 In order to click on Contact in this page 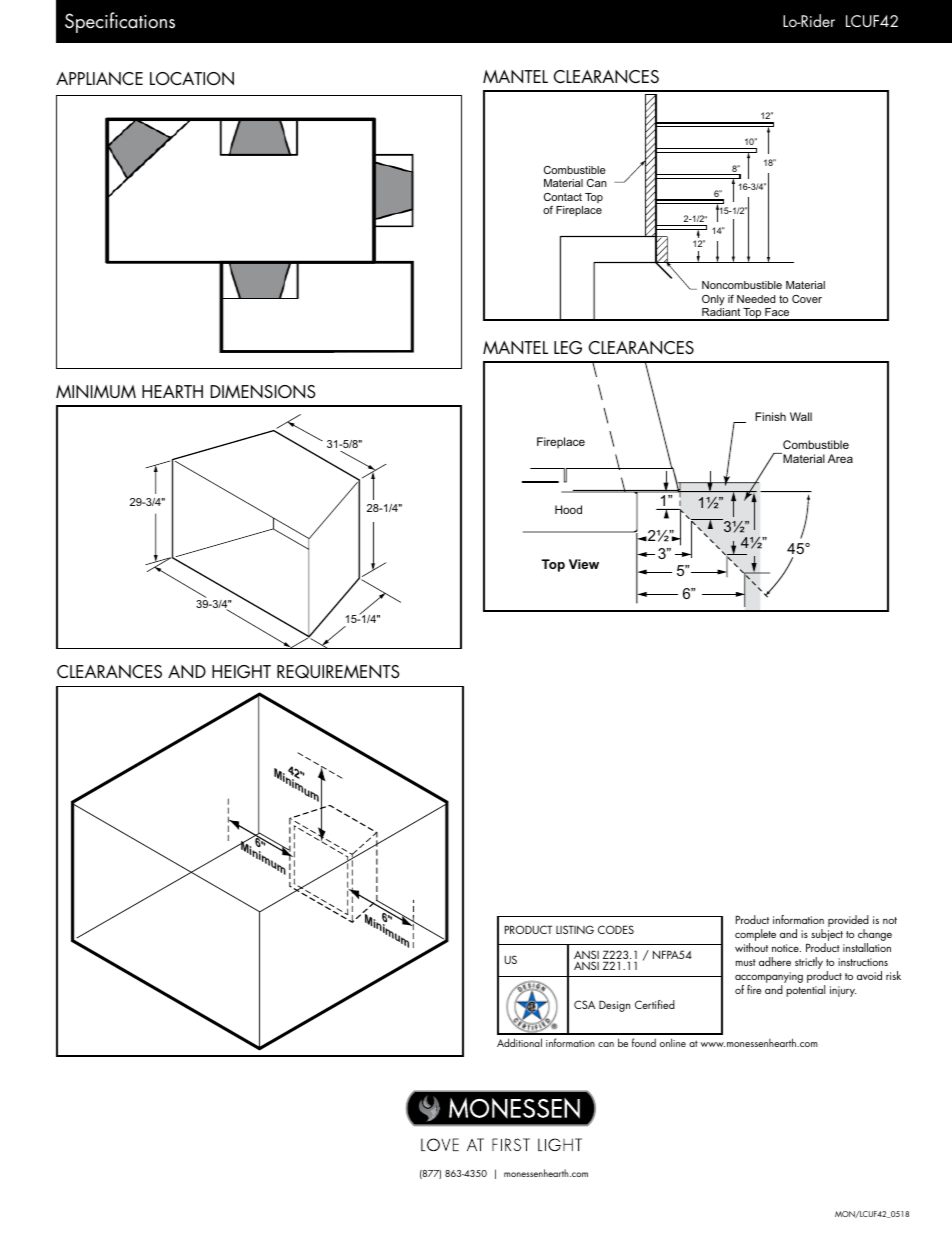, I will do `click(563, 197)`.
